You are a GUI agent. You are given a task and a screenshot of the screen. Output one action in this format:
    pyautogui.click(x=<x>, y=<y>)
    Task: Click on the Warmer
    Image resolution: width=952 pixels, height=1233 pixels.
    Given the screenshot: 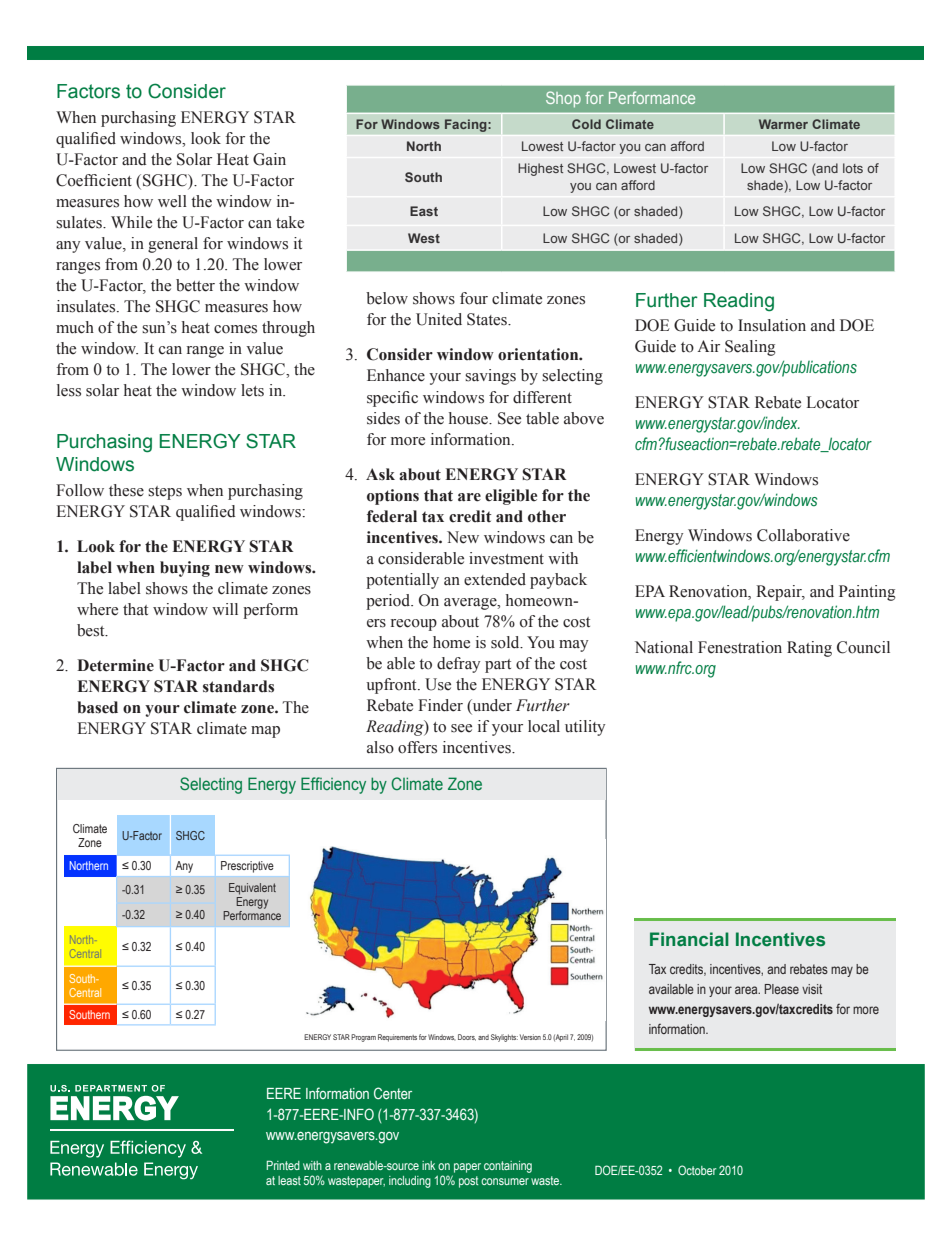 What is the action you would take?
    pyautogui.click(x=783, y=124)
